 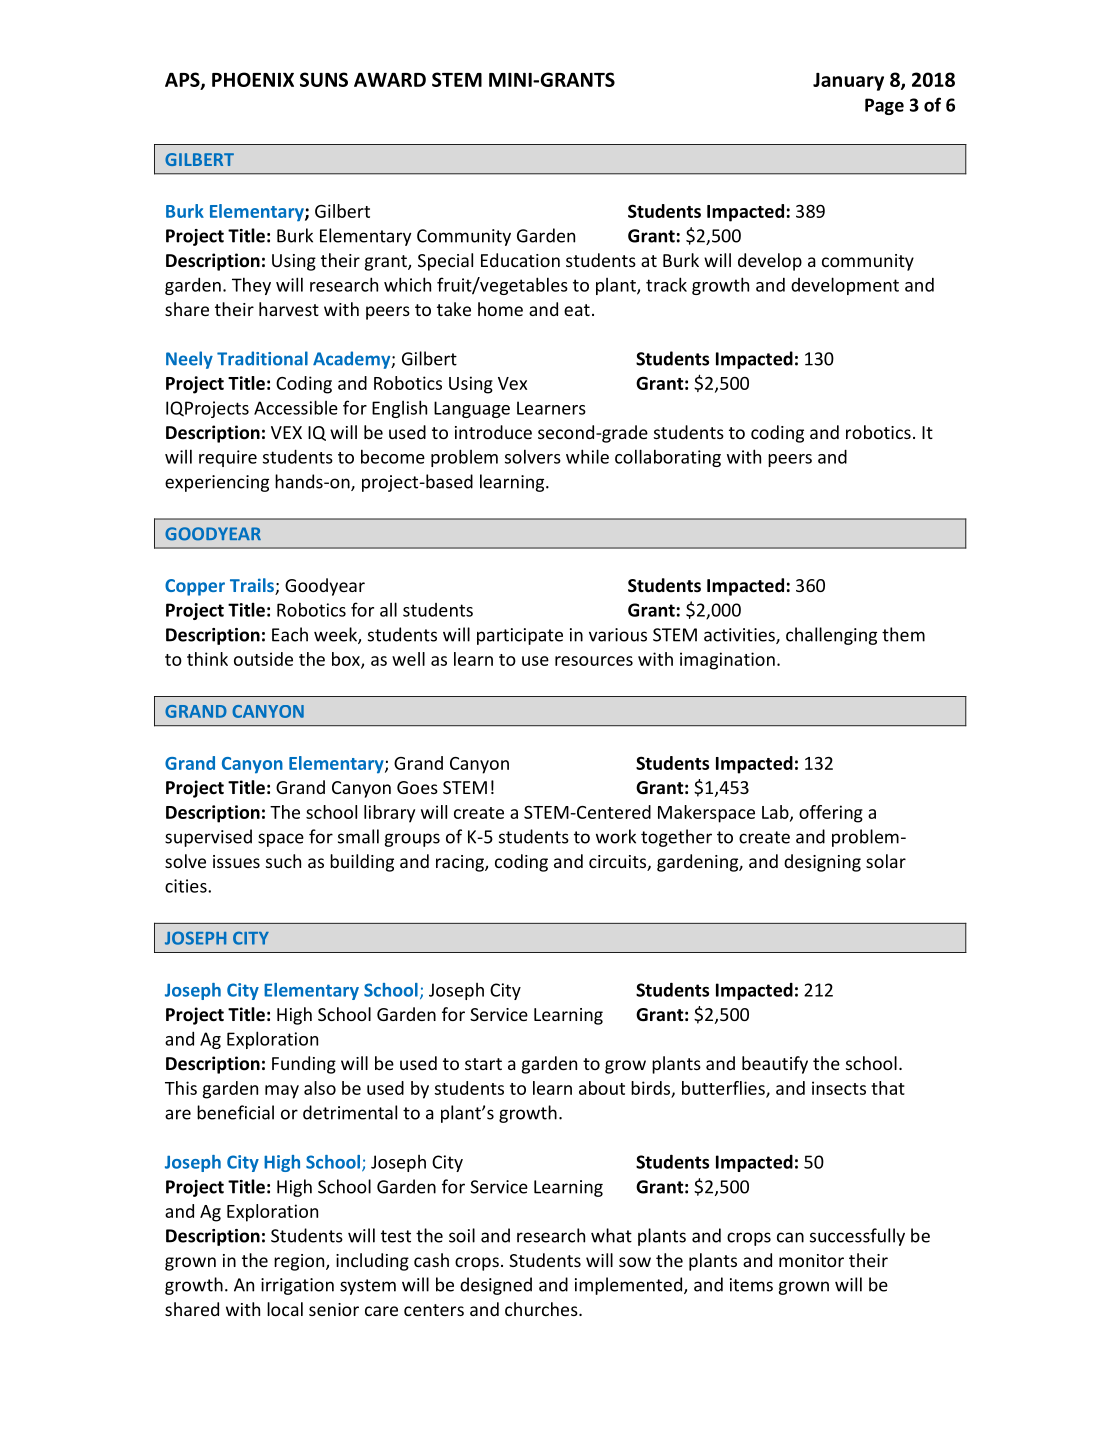 What do you see at coordinates (263, 659) in the page?
I see `outside` at bounding box center [263, 659].
